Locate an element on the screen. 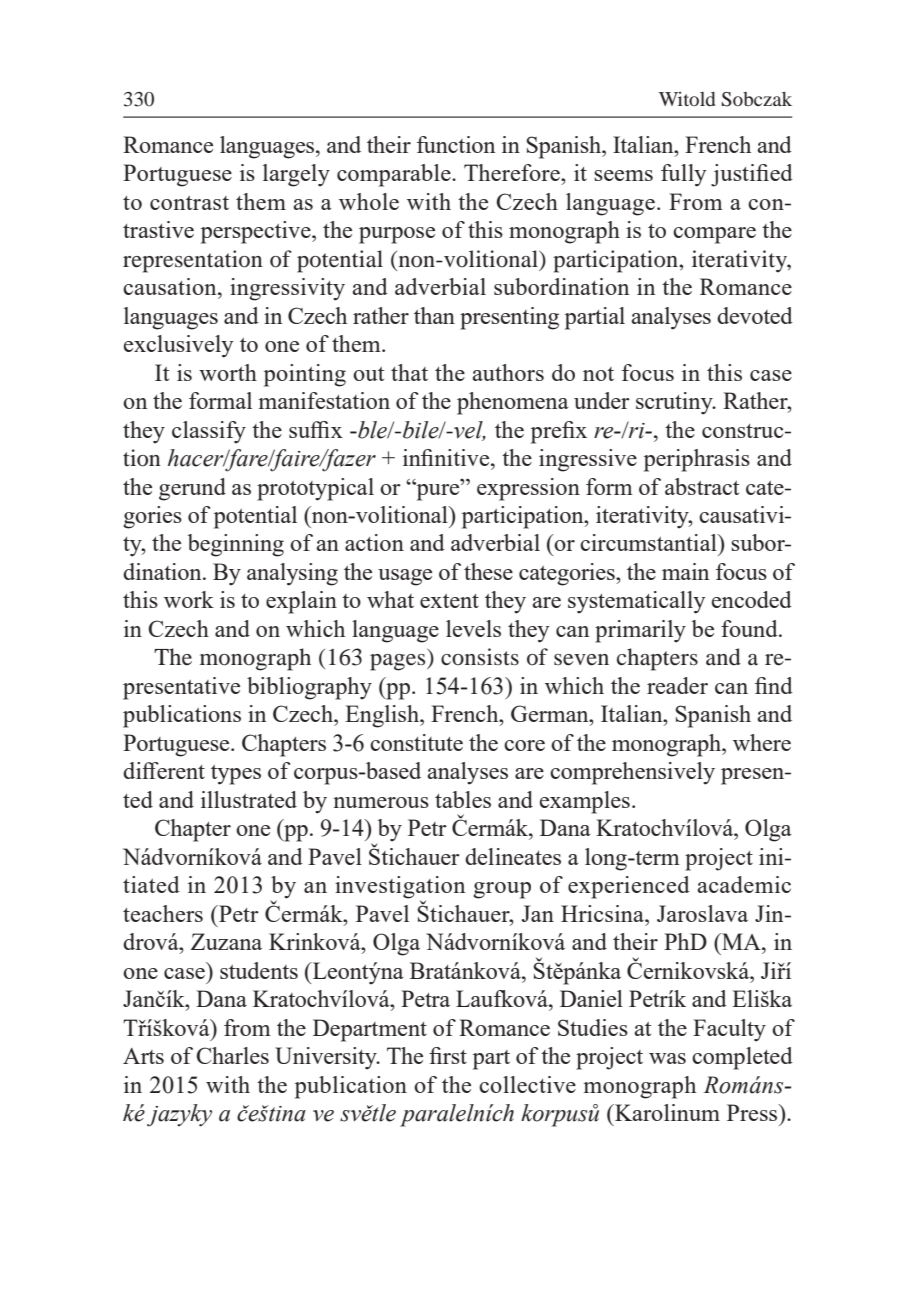 This screenshot has width=924, height=1314. was is located at coordinates (667, 1058).
